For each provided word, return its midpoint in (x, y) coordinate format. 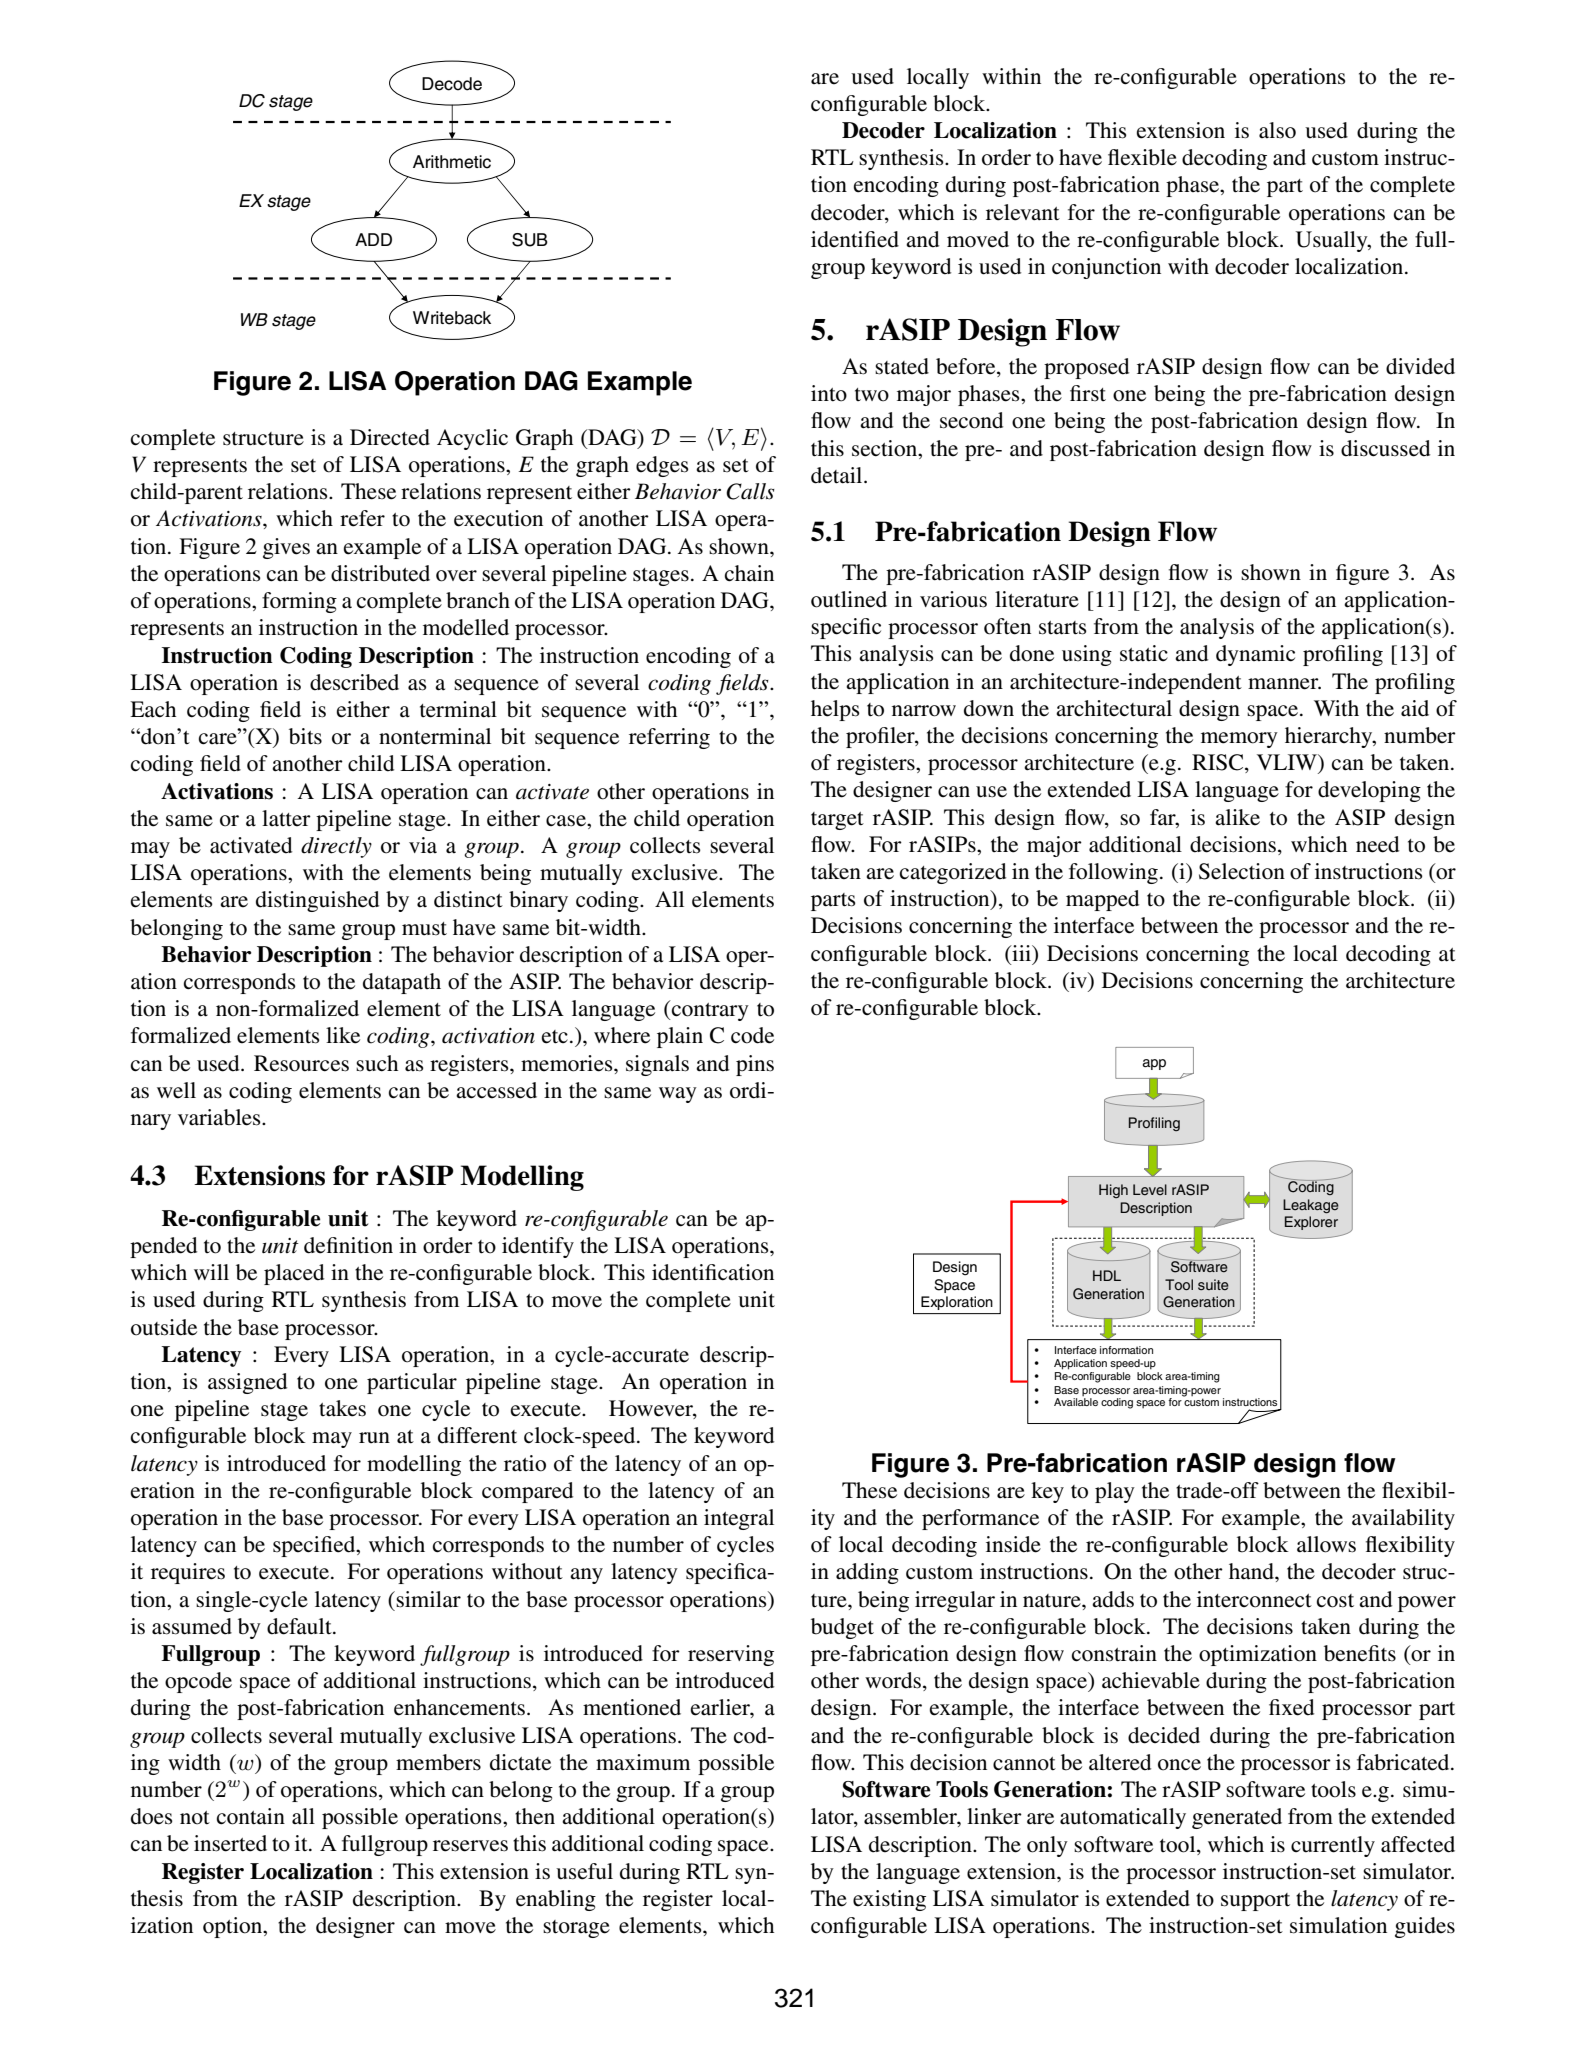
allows (1326, 1544)
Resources (301, 1063)
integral (739, 1519)
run (374, 1438)
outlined (849, 599)
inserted (230, 1843)
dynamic (1255, 655)
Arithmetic (452, 162)
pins (755, 1065)
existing (889, 1900)
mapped (1102, 900)
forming (299, 602)
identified (855, 239)
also (1277, 130)
